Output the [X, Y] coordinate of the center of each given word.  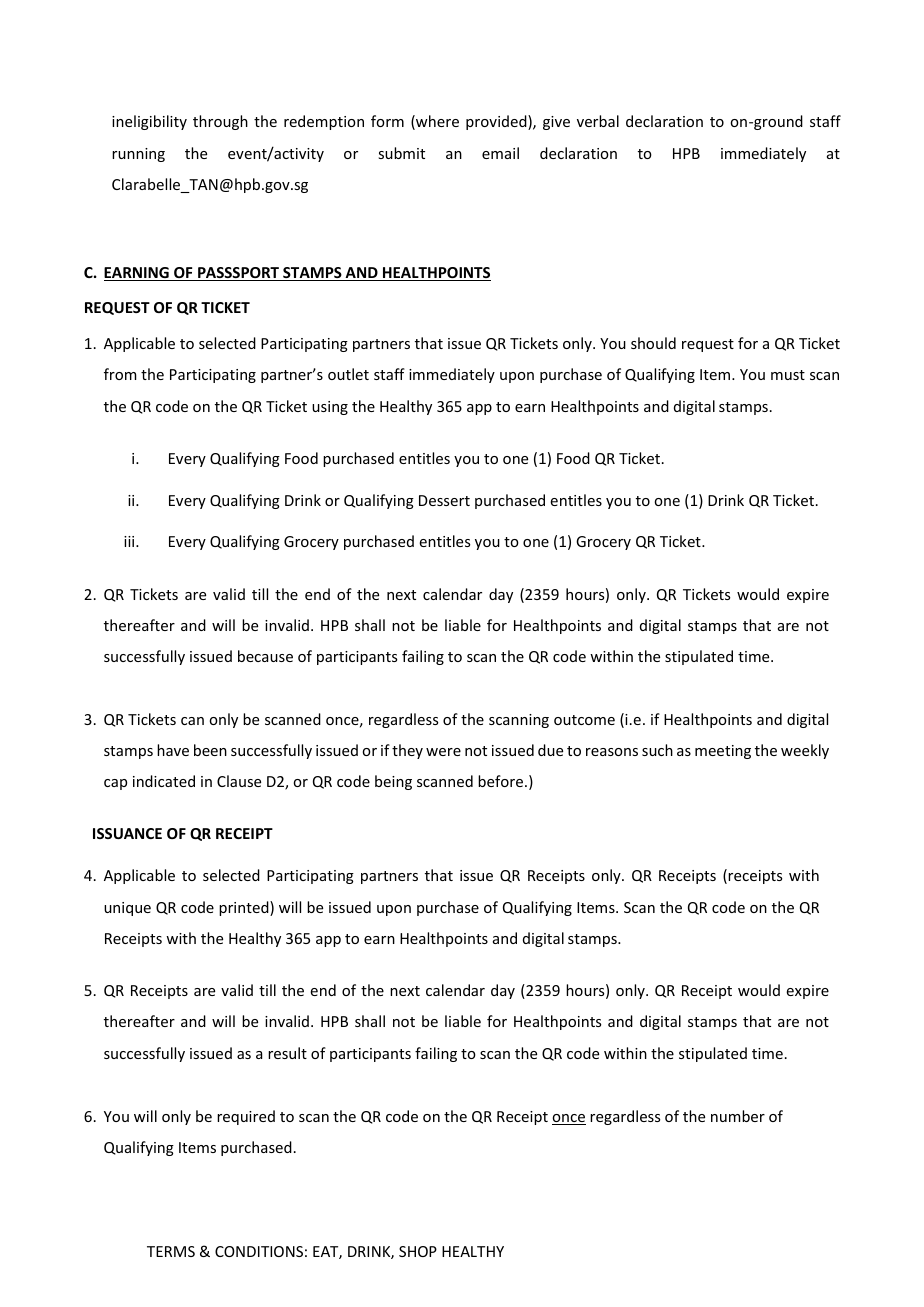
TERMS [171, 1251]
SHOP [418, 1251]
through [220, 122]
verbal [598, 121]
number [738, 1116]
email [500, 153]
